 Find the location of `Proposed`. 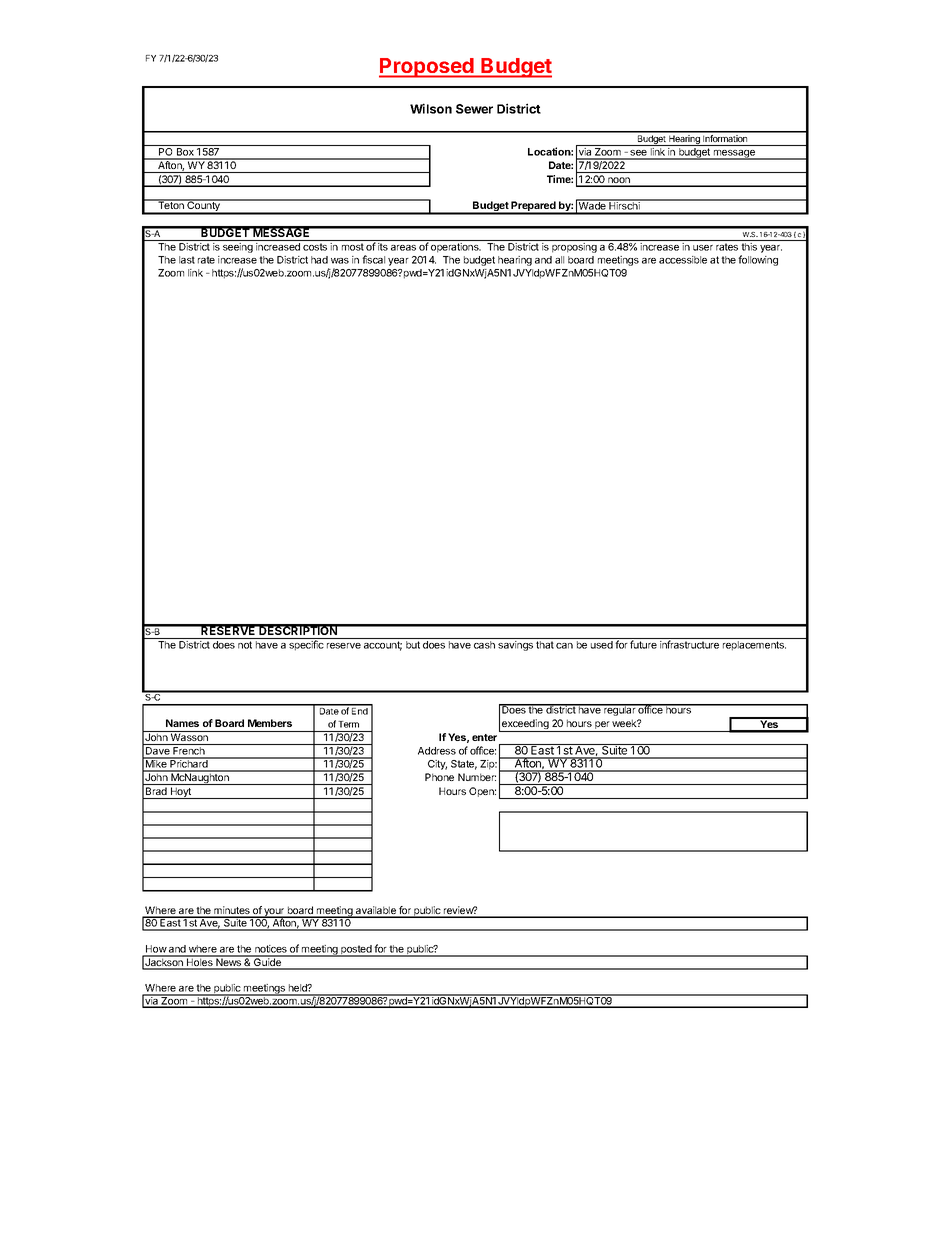

Proposed is located at coordinates (427, 68).
